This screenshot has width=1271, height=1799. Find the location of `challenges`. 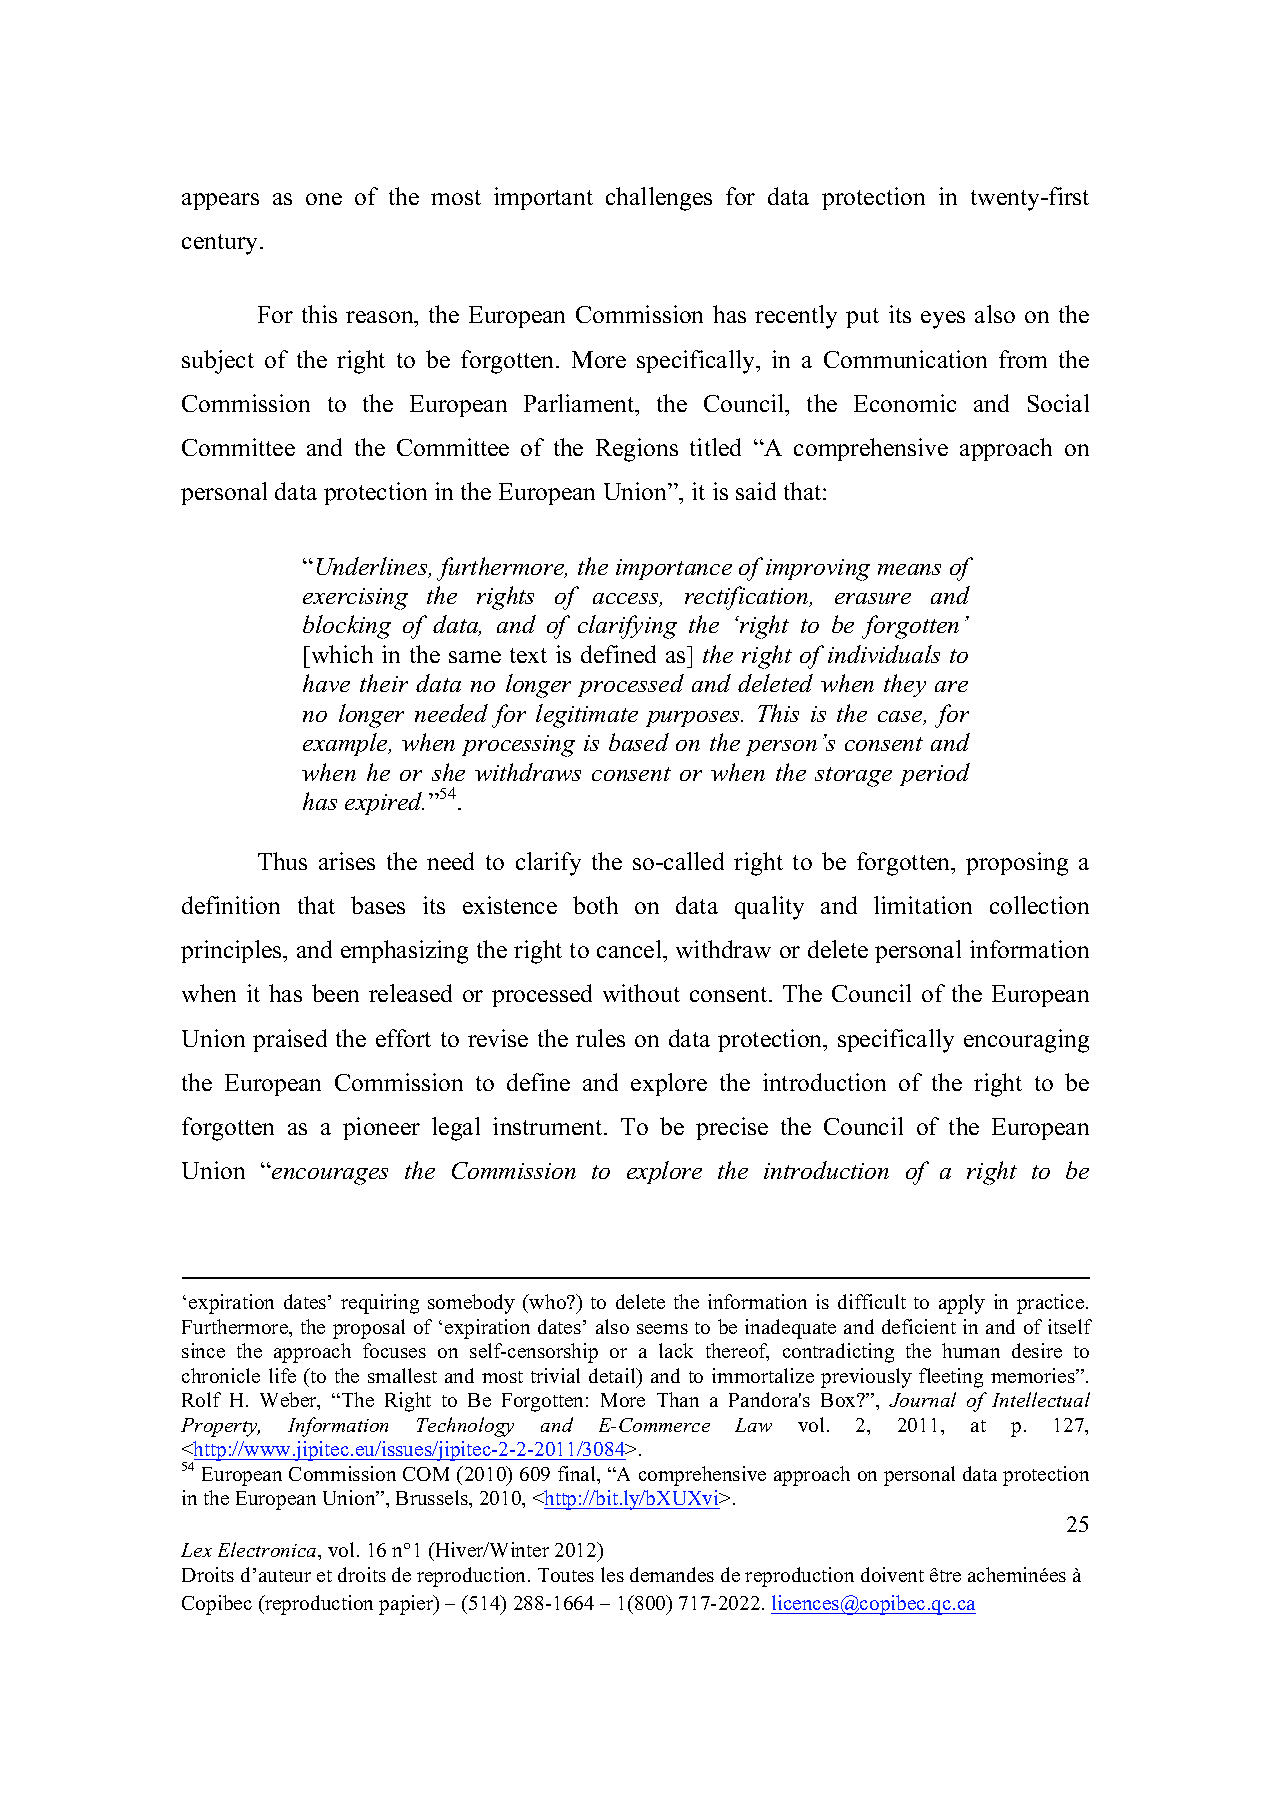

challenges is located at coordinates (659, 199).
